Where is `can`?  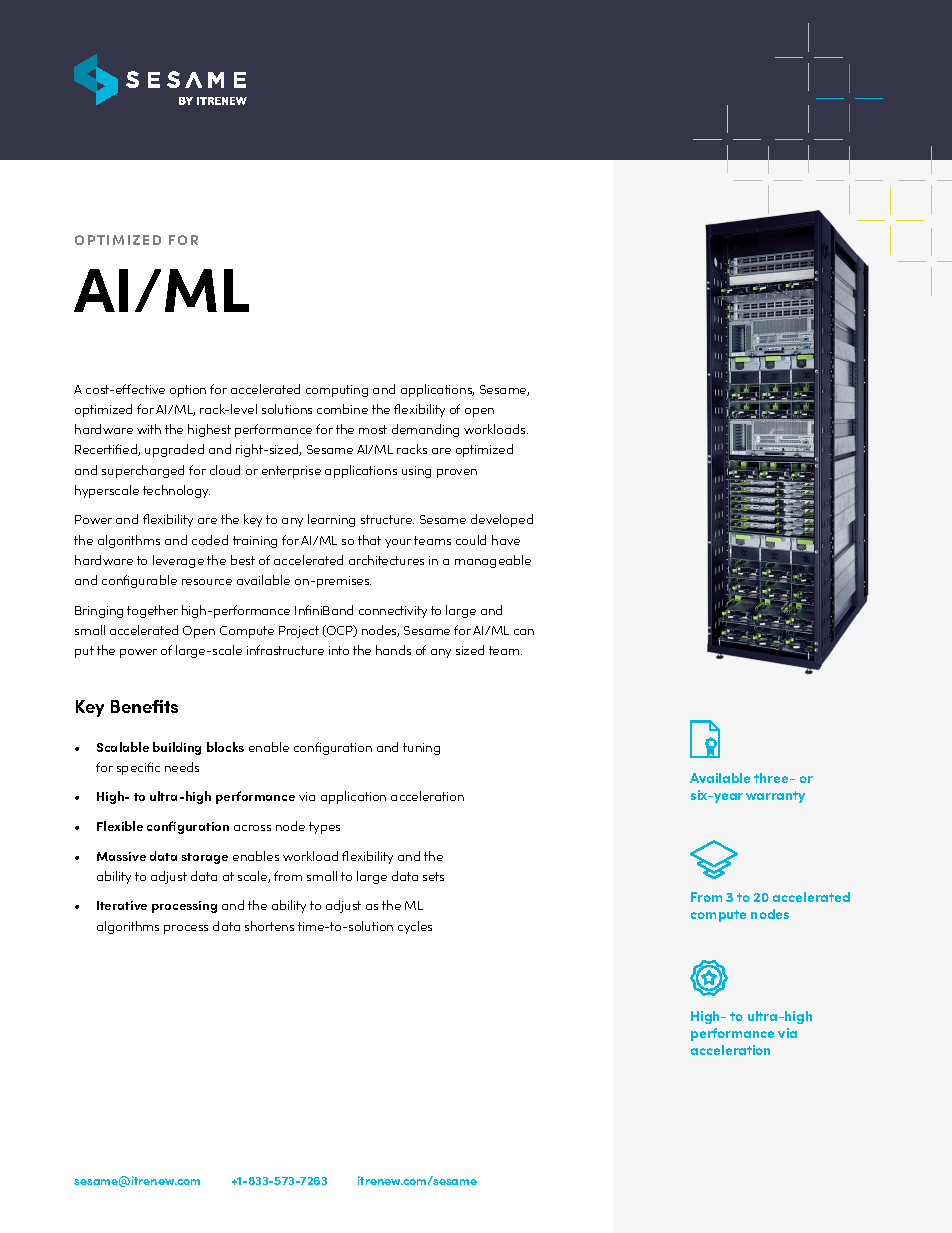 can is located at coordinates (524, 632).
